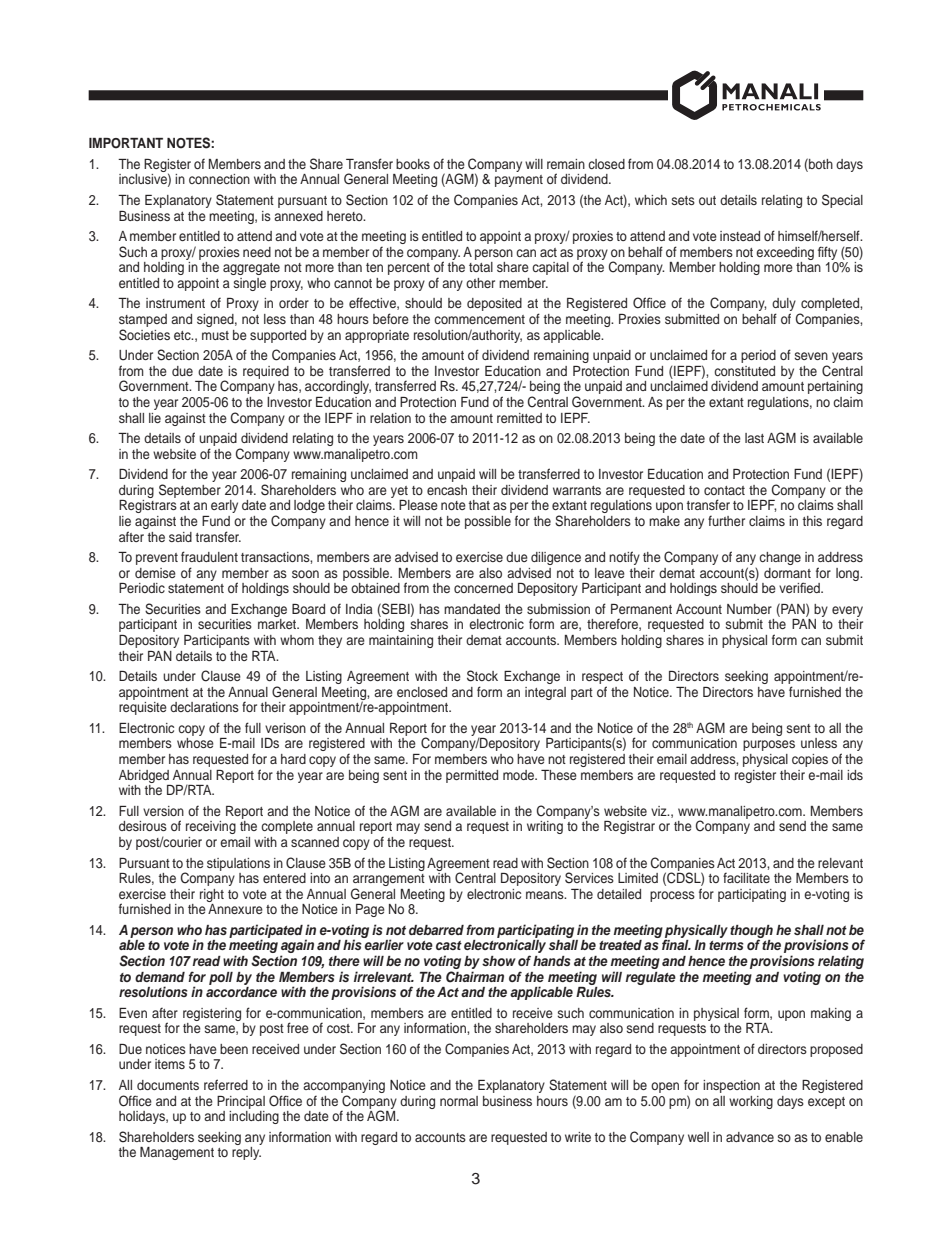 This image has height=1254, width=952. What do you see at coordinates (278, 624) in the image?
I see `market` at bounding box center [278, 624].
